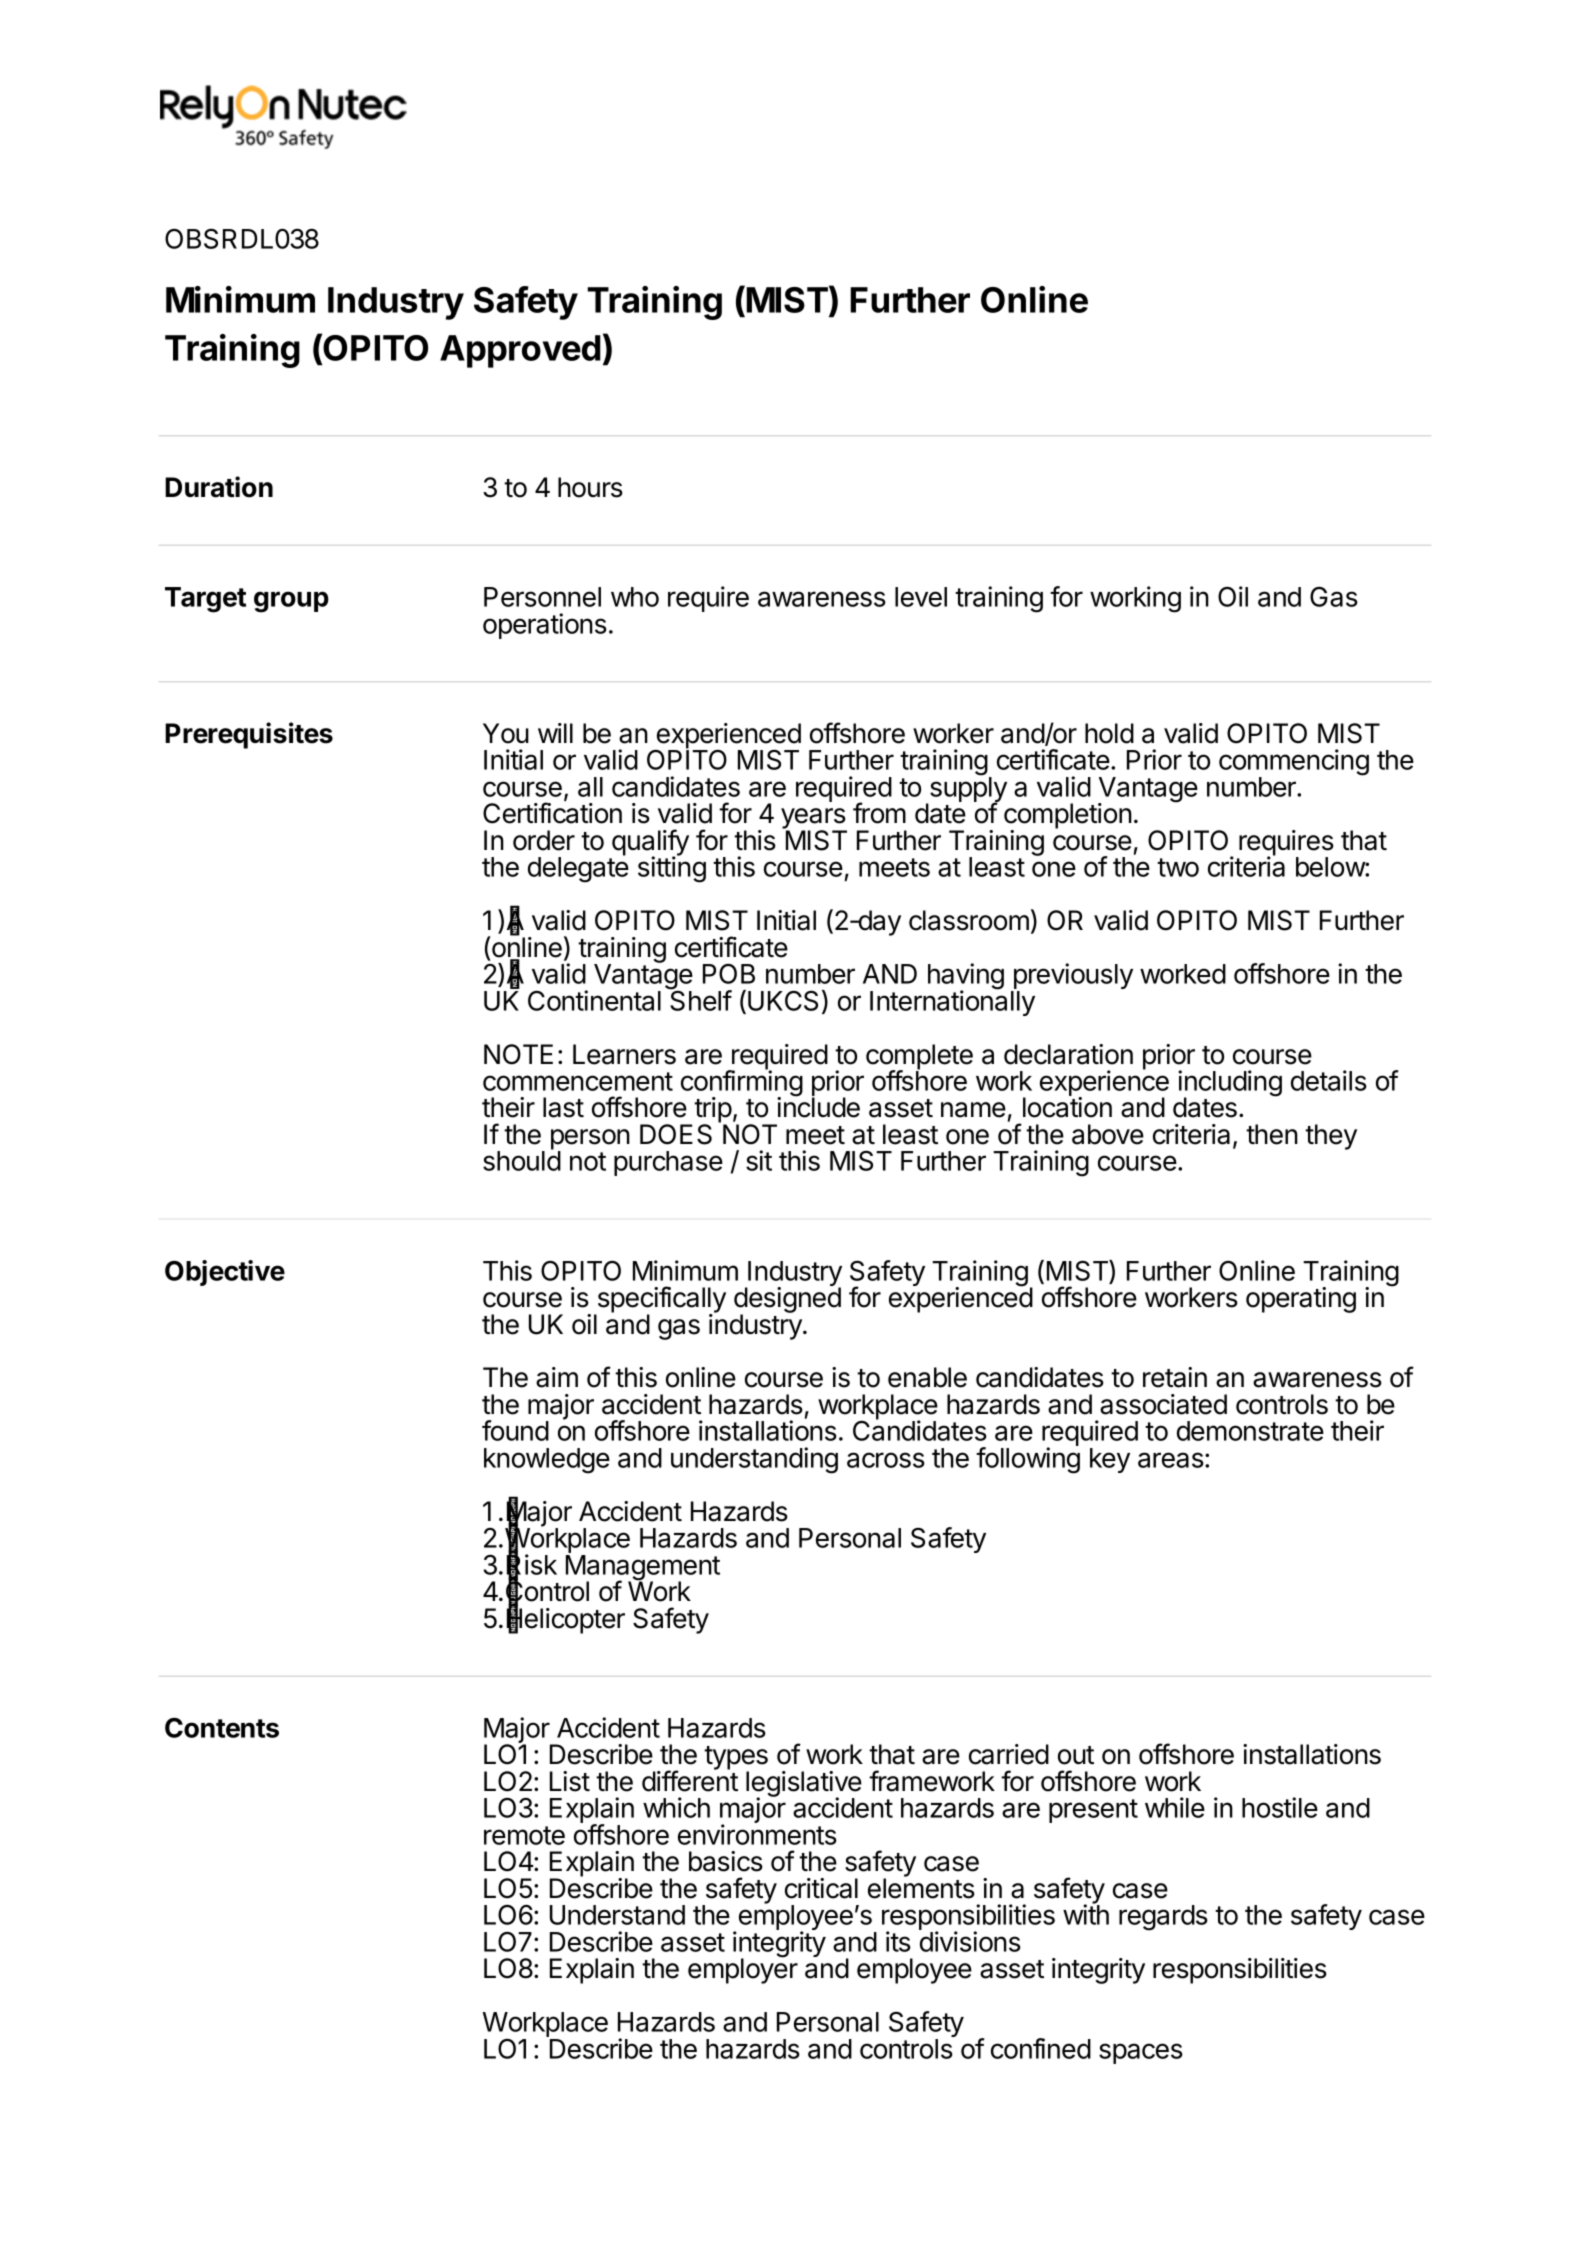  Describe the element at coordinates (1178, 867) in the screenshot. I see `two` at that location.
